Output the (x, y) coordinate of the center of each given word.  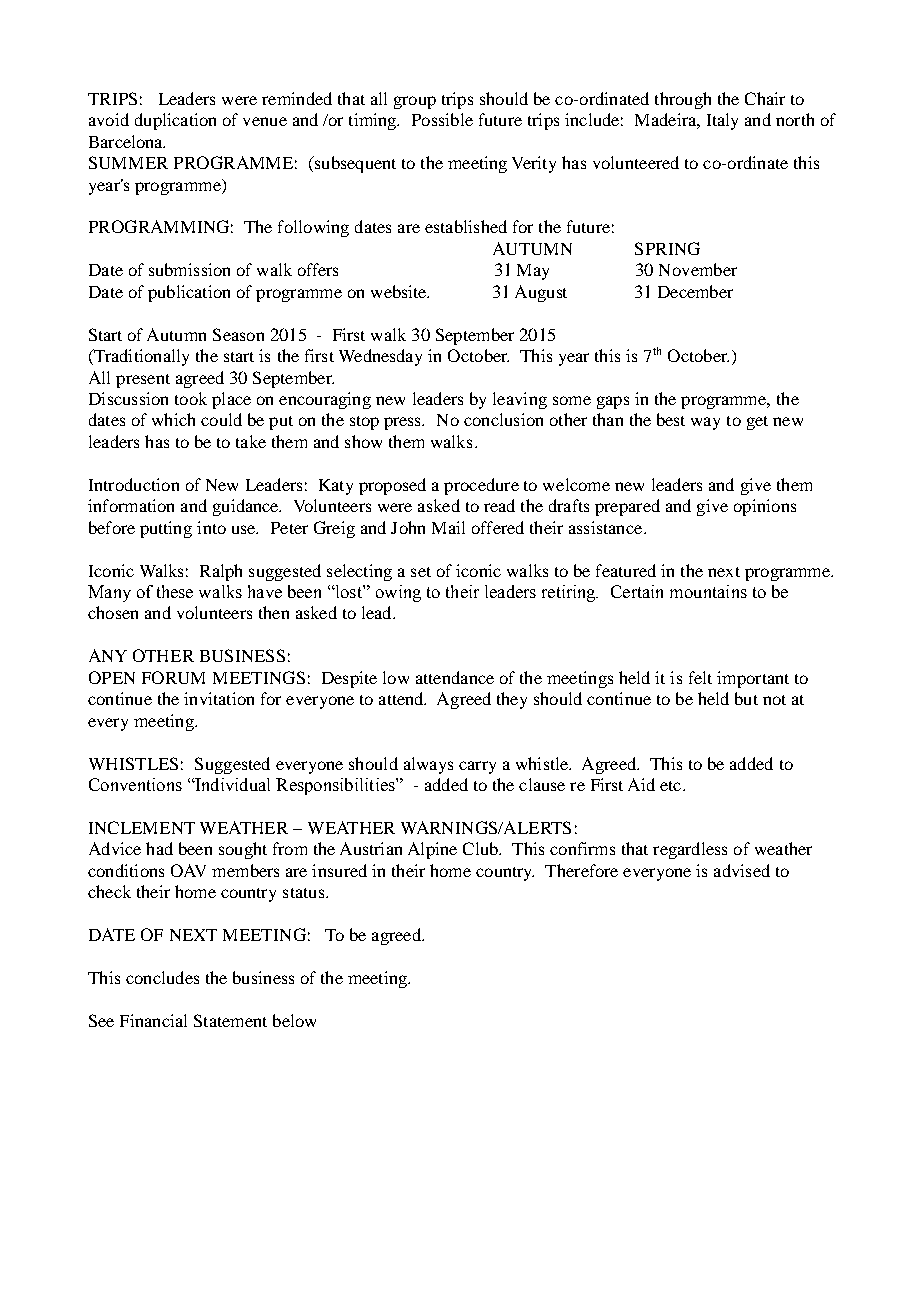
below (294, 1020)
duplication (175, 121)
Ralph (221, 572)
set (421, 572)
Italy (722, 121)
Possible (442, 119)
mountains (708, 591)
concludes (162, 977)
